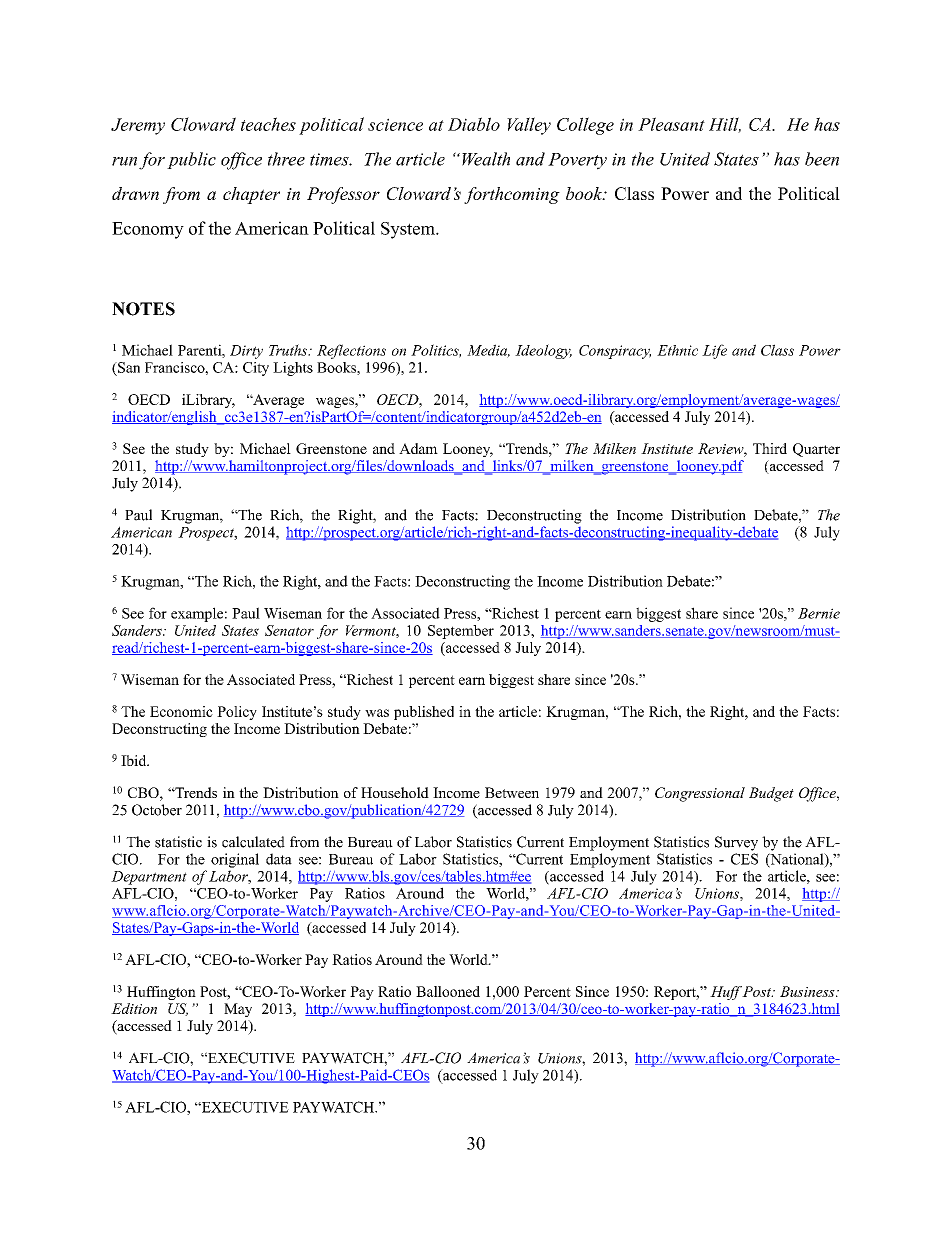 This screenshot has height=1233, width=952. I want to click on Wealth, so click(486, 159).
